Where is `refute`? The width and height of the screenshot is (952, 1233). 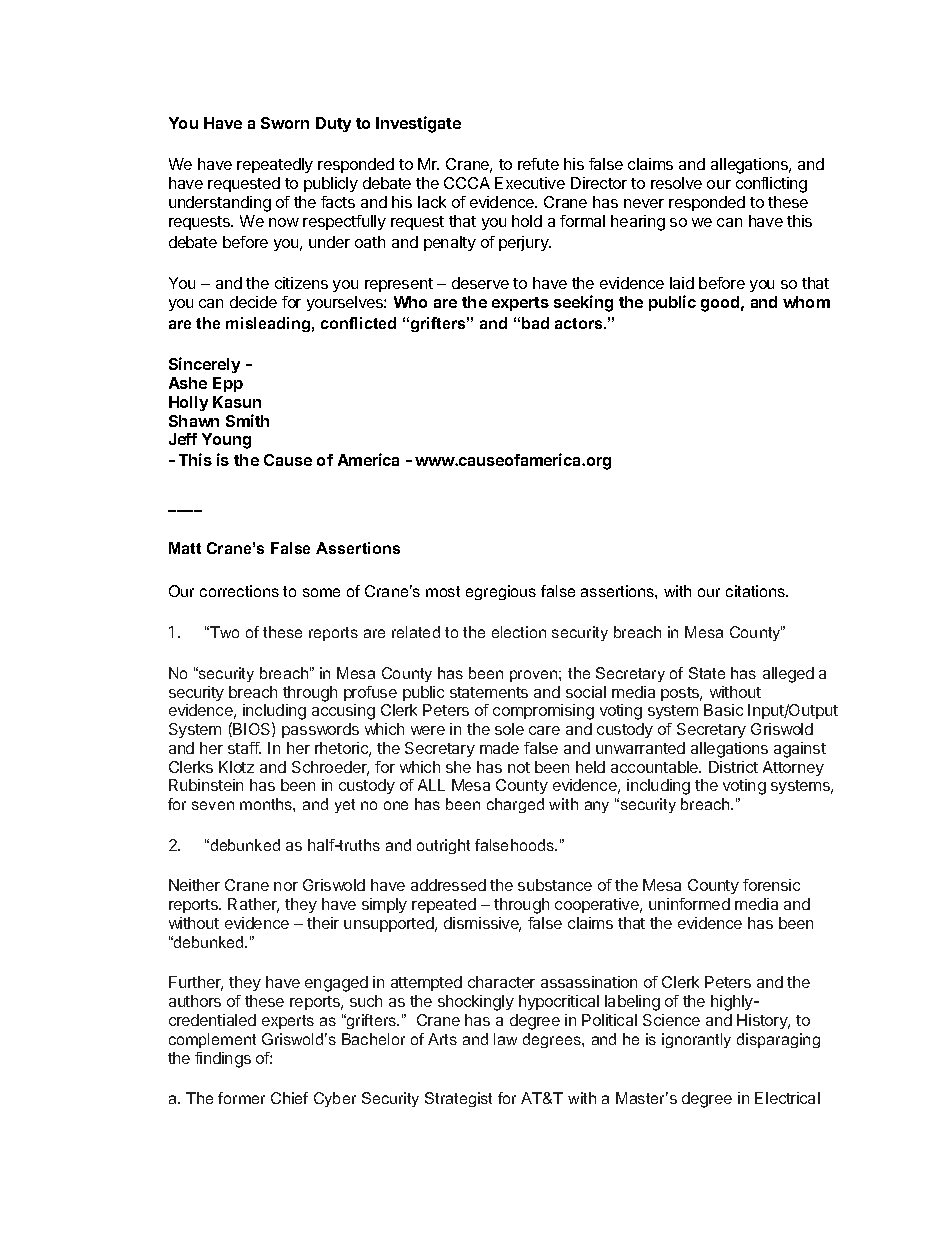
refute is located at coordinates (538, 164).
